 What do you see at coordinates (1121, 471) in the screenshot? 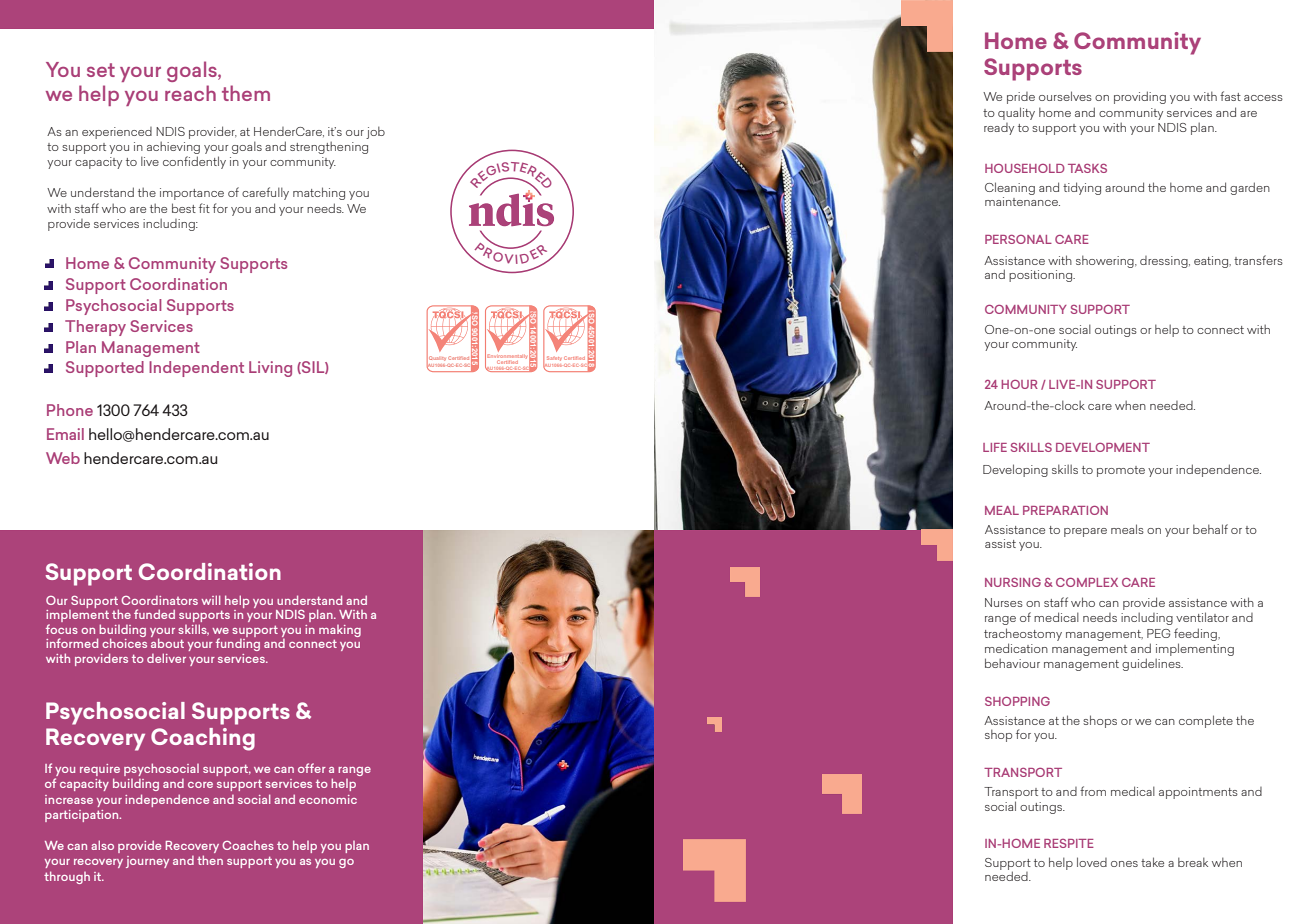
I see `promote` at bounding box center [1121, 471].
